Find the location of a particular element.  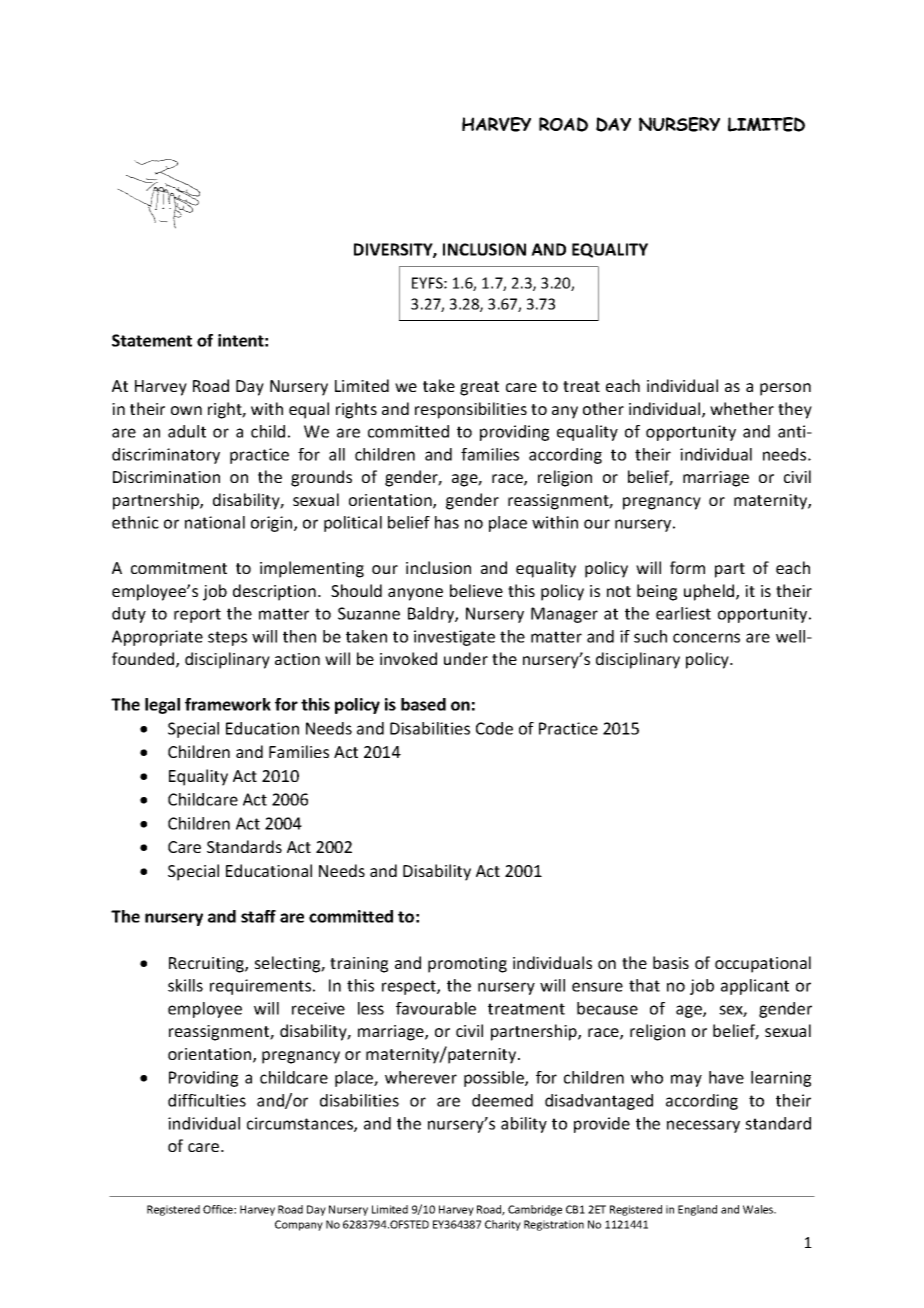

has is located at coordinates (447, 522).
